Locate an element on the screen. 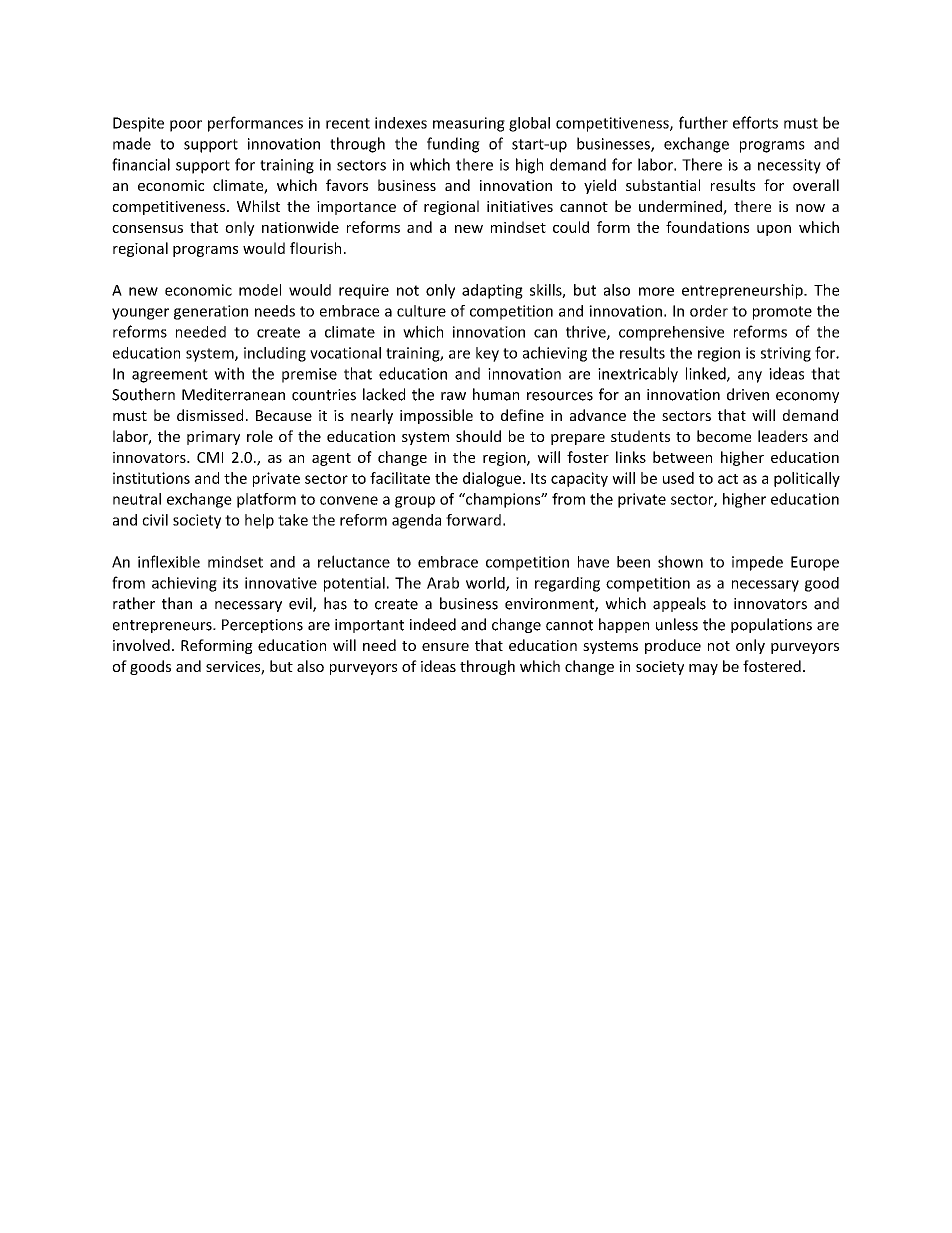 This screenshot has width=952, height=1233. funding is located at coordinates (453, 145).
